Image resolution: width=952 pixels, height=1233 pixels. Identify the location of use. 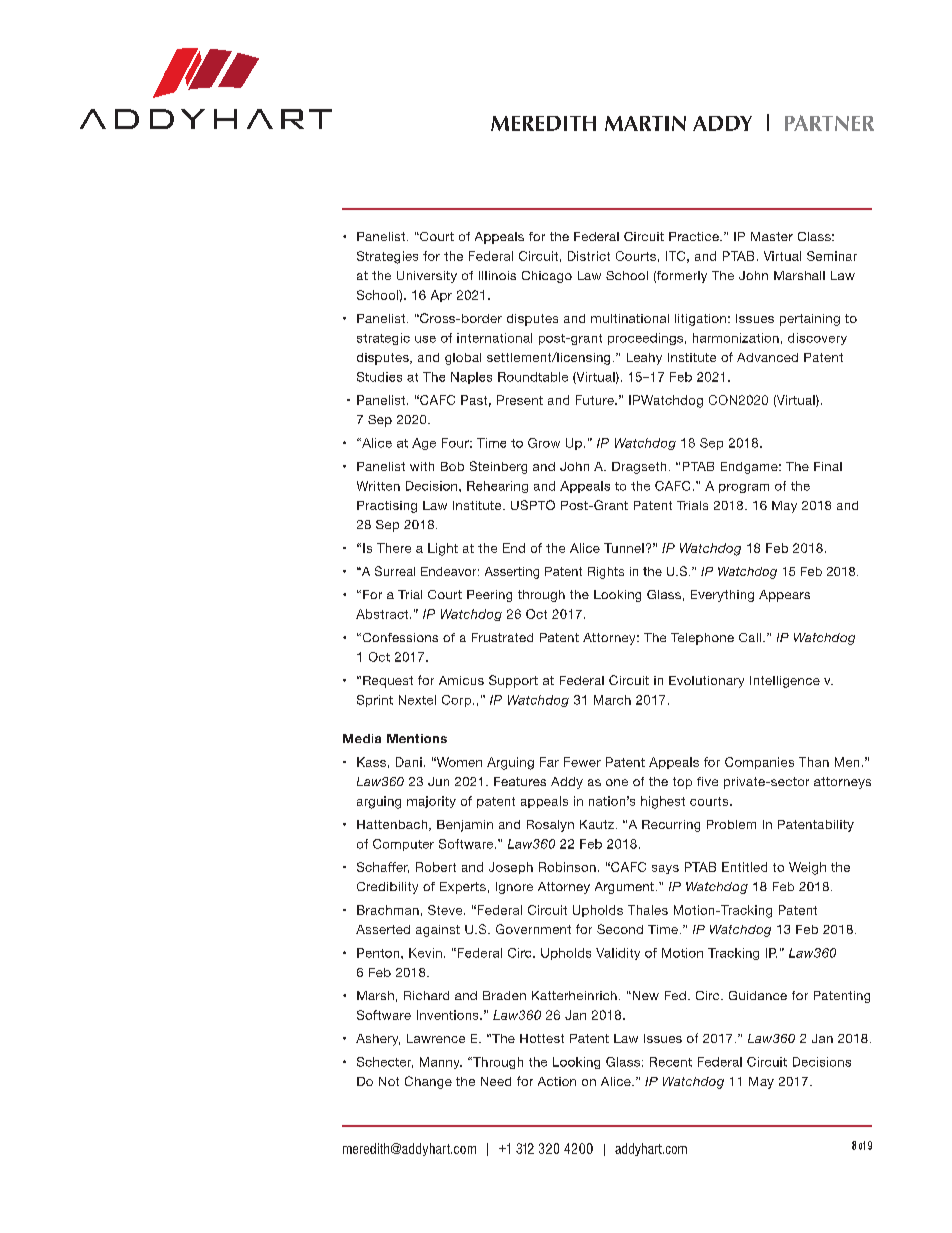
(425, 339).
